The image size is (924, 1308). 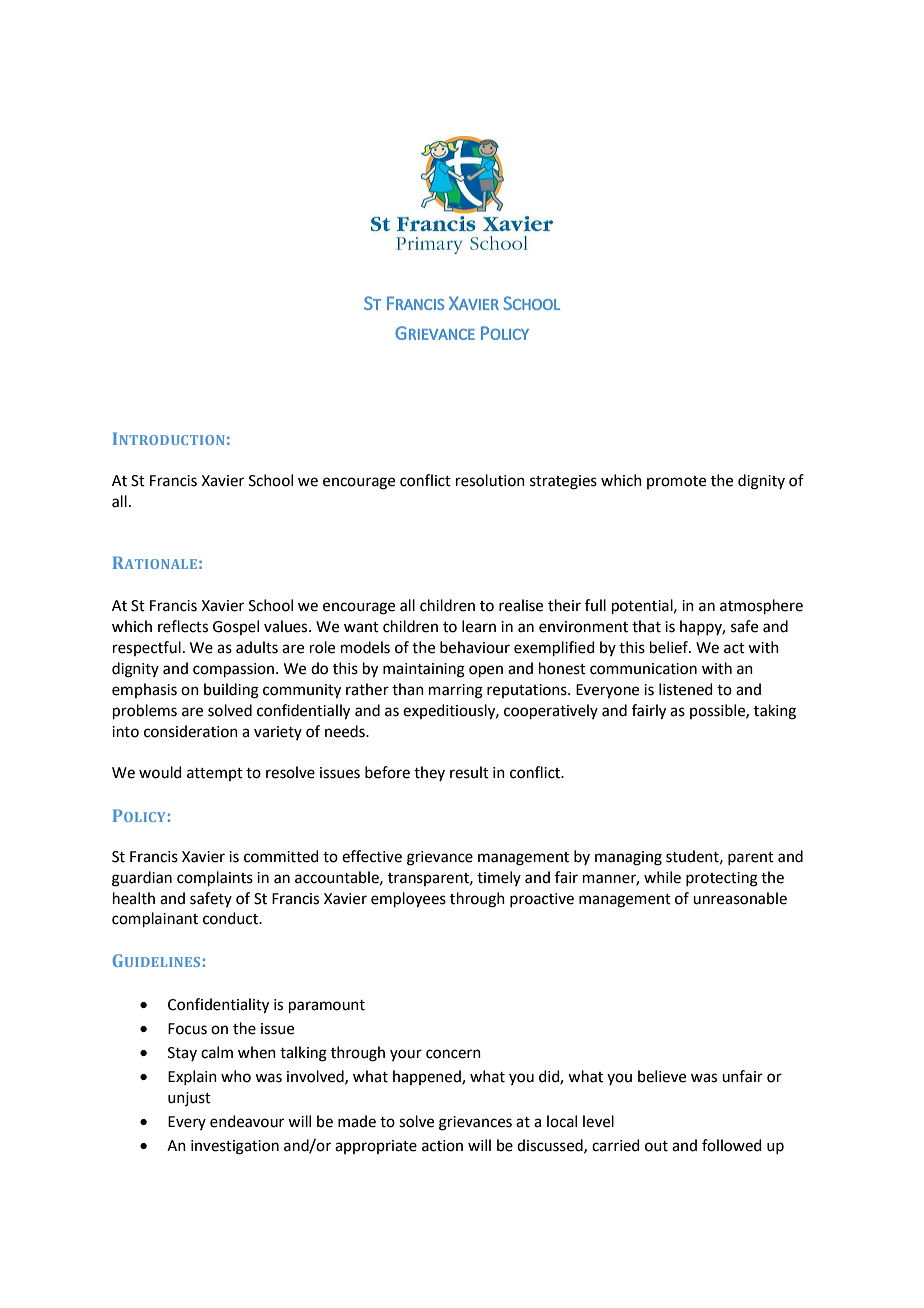 I want to click on resolution, so click(x=490, y=480).
